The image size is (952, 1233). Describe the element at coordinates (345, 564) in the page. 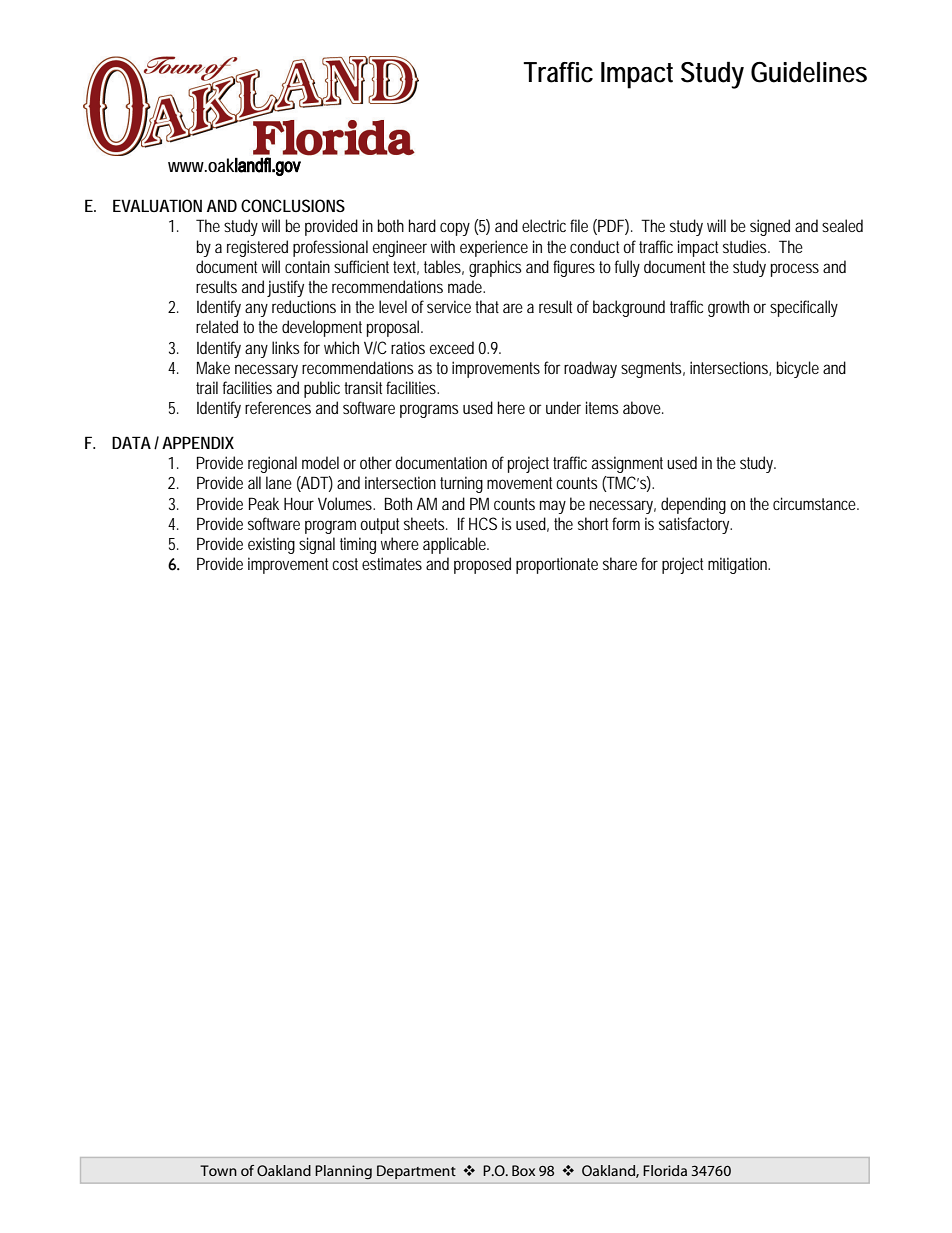

I see `cost` at that location.
